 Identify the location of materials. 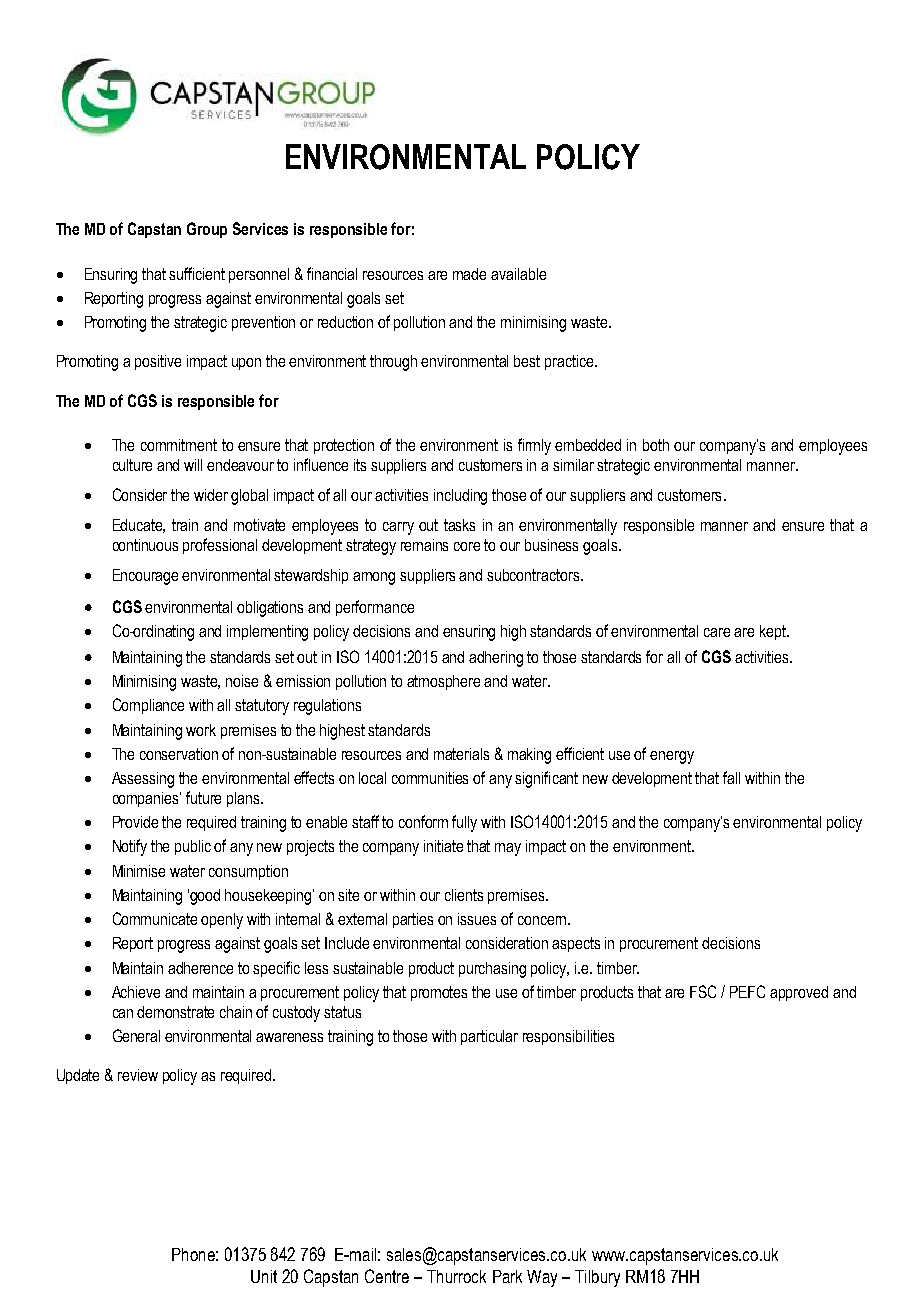
(461, 754).
